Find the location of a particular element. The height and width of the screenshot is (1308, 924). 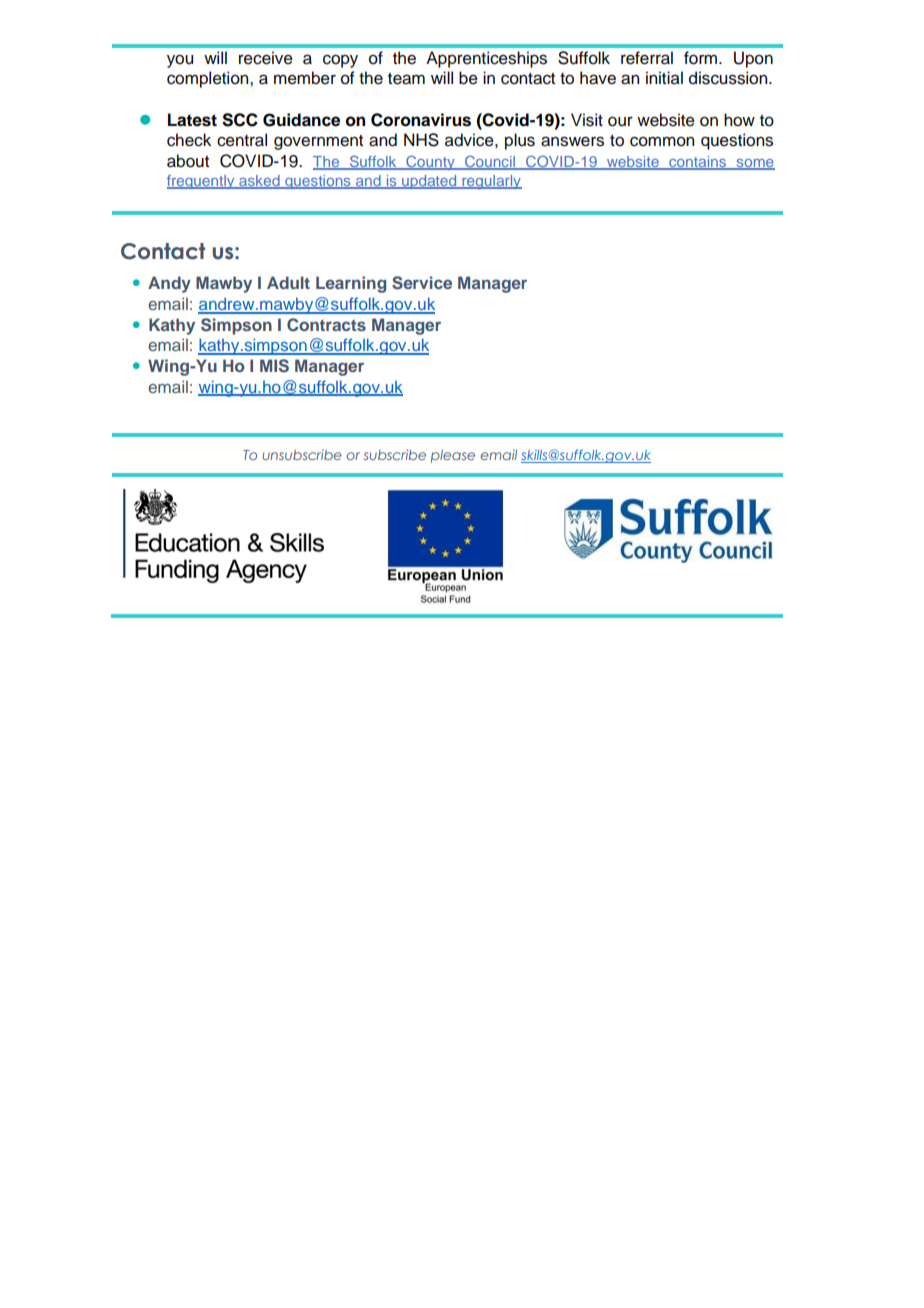

completion is located at coordinates (209, 79).
